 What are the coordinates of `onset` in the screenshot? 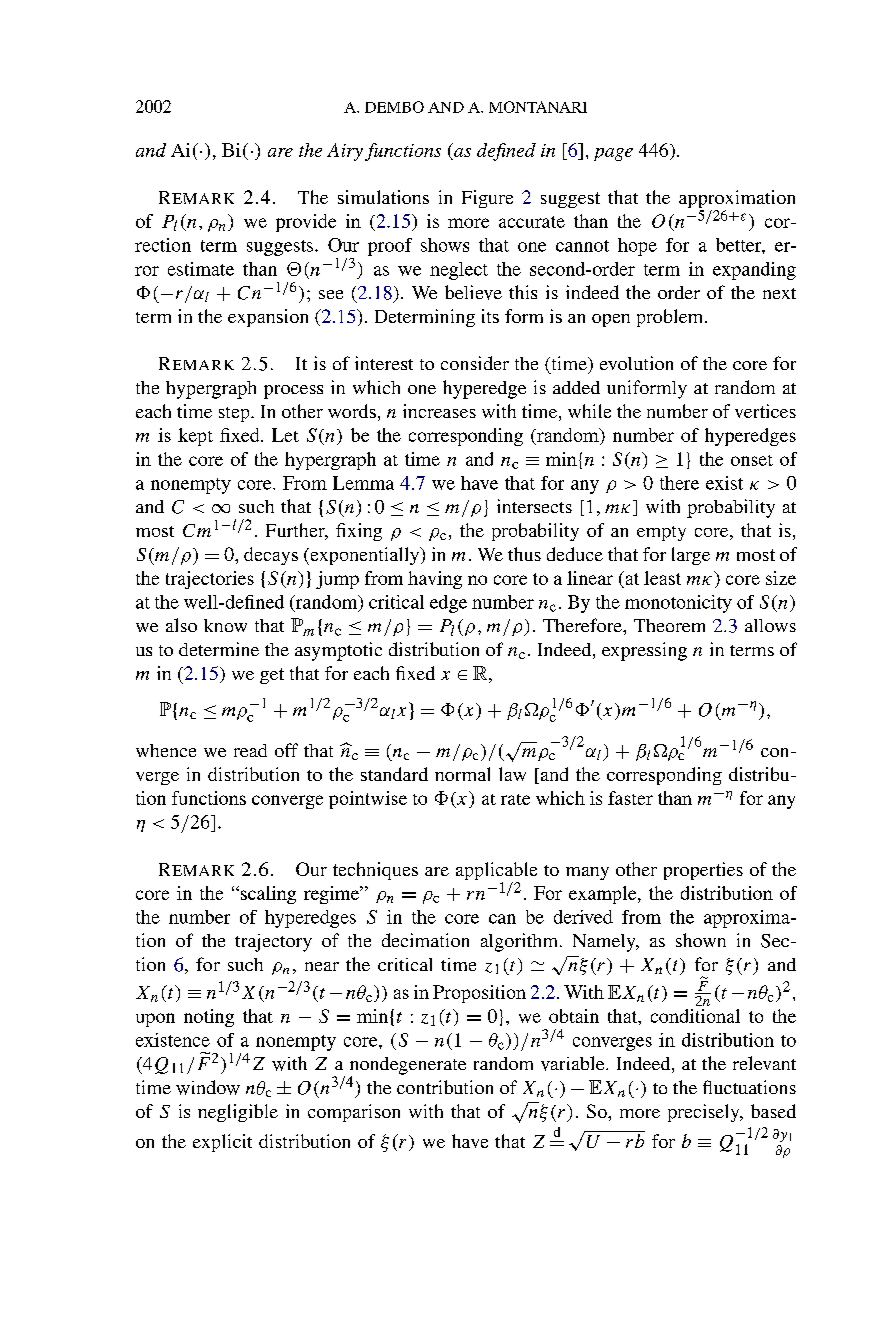 It's located at (752, 460).
